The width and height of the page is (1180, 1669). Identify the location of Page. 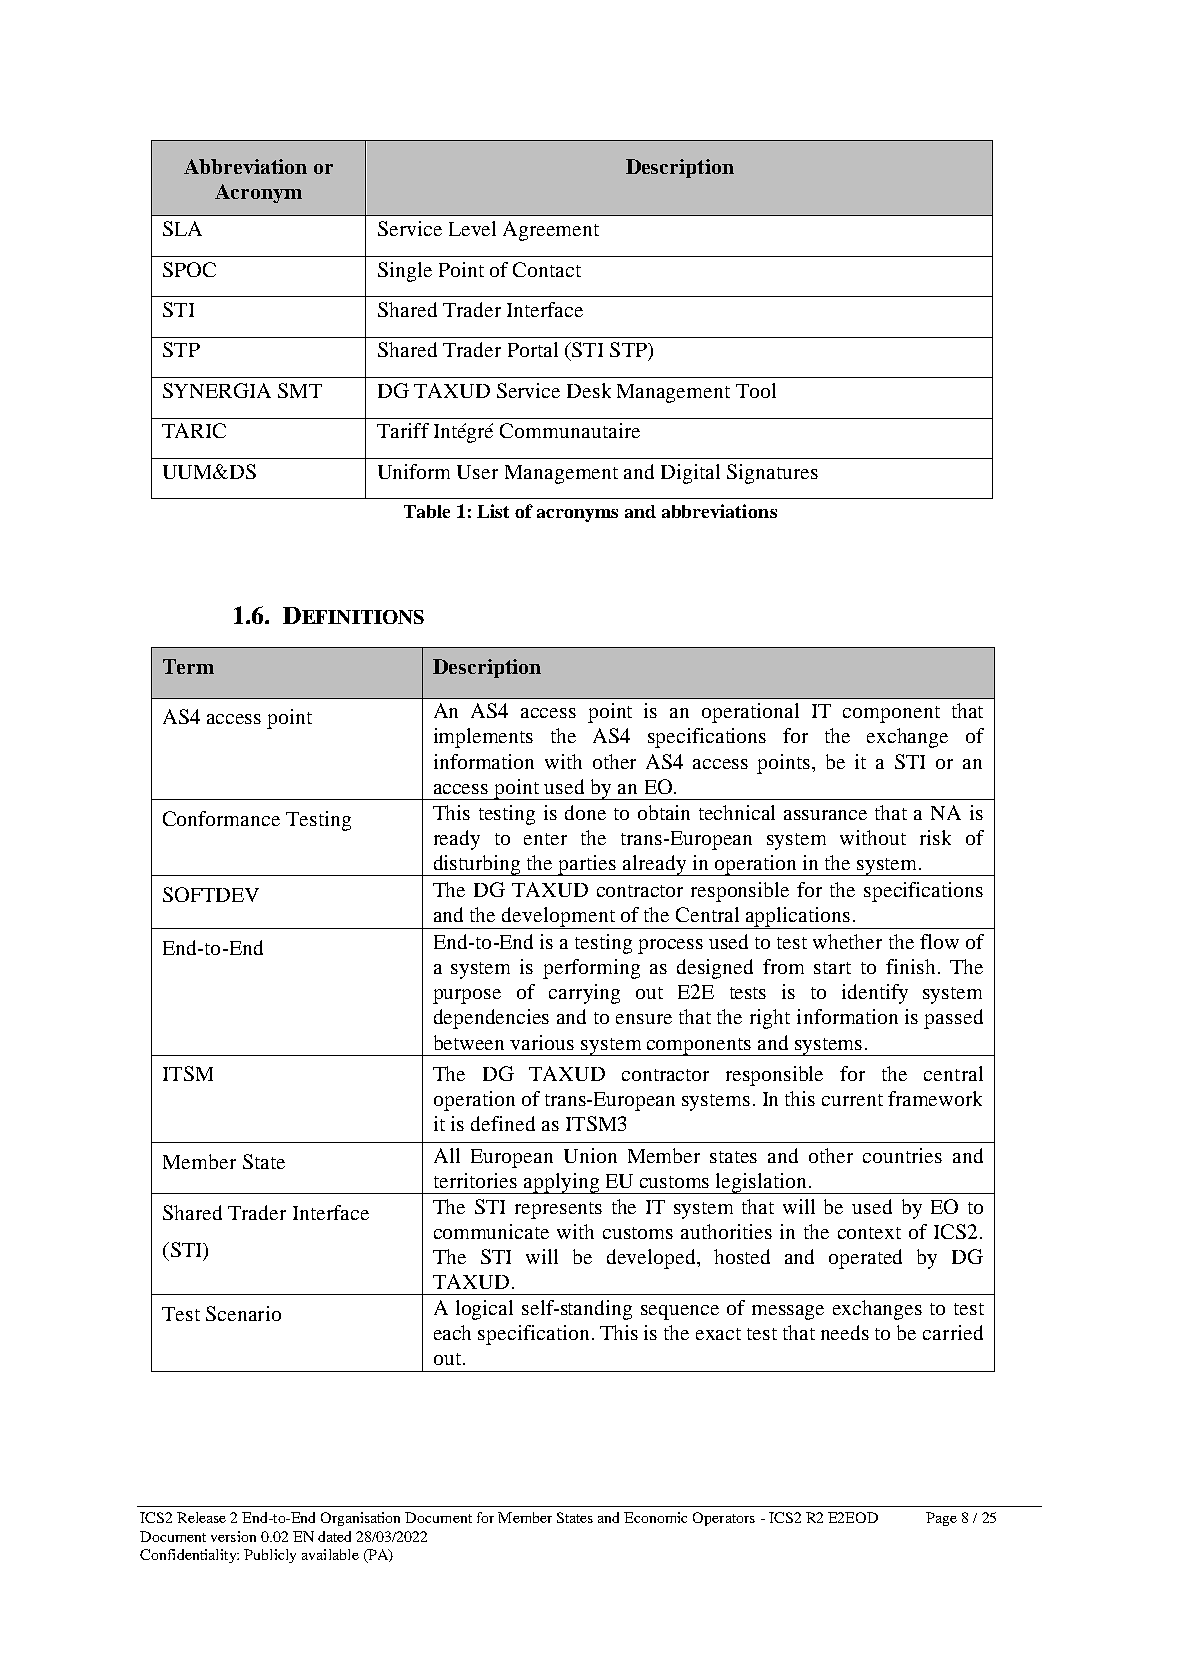
(941, 1519).
